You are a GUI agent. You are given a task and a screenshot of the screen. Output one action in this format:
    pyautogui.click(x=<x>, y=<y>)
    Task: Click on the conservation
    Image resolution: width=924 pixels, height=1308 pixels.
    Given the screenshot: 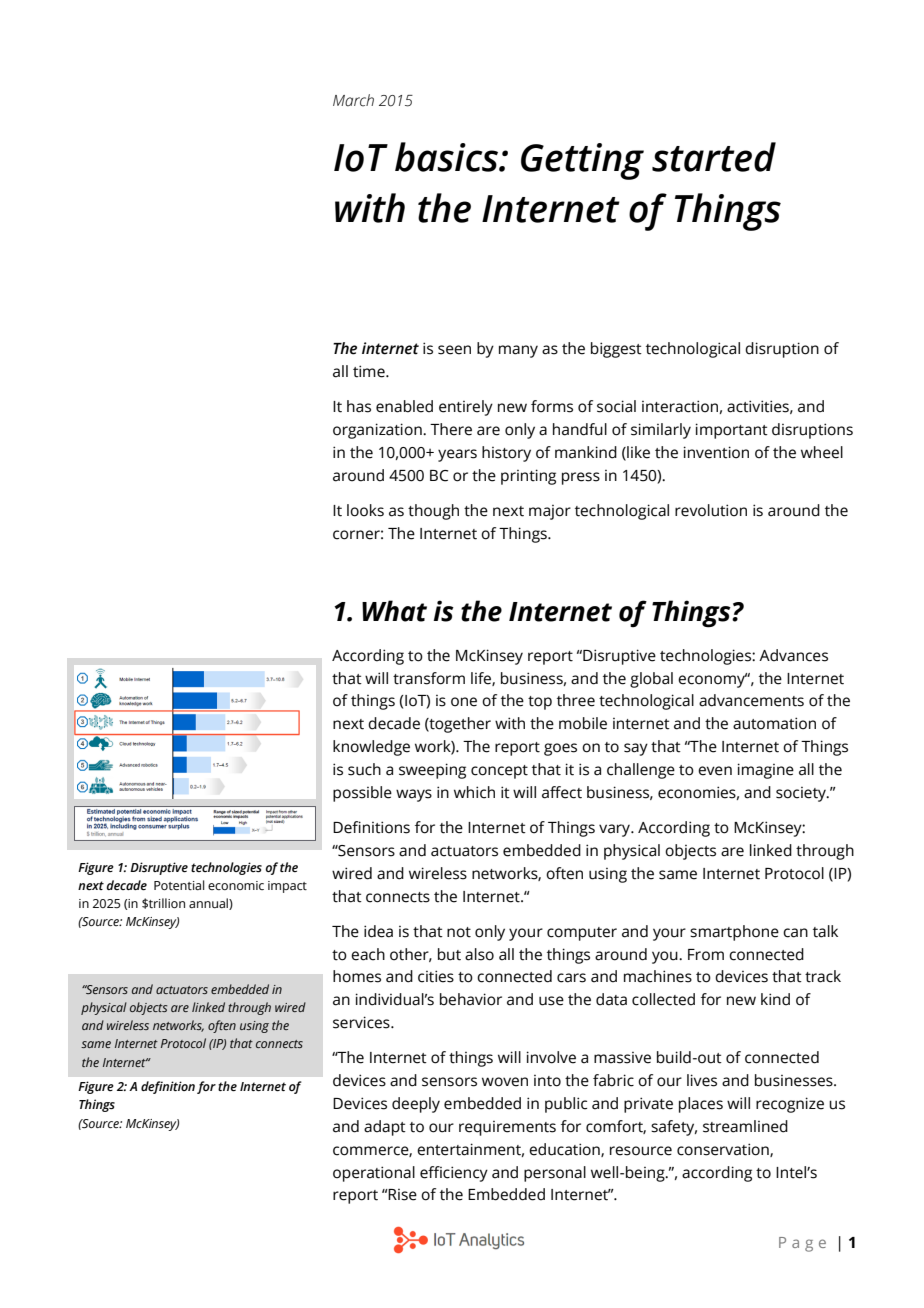 What is the action you would take?
    pyautogui.click(x=724, y=1150)
